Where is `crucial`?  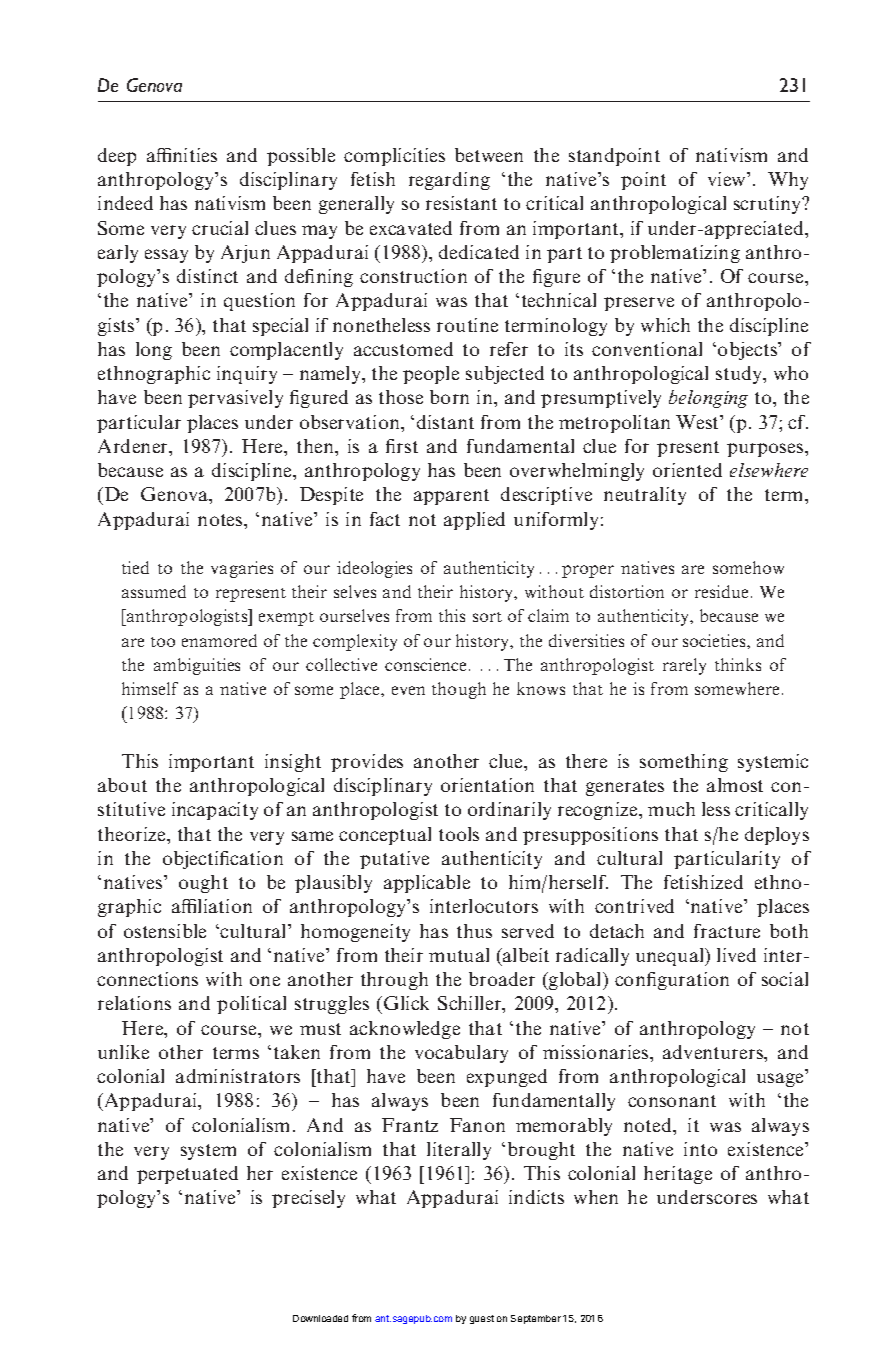 crucial is located at coordinates (220, 228).
